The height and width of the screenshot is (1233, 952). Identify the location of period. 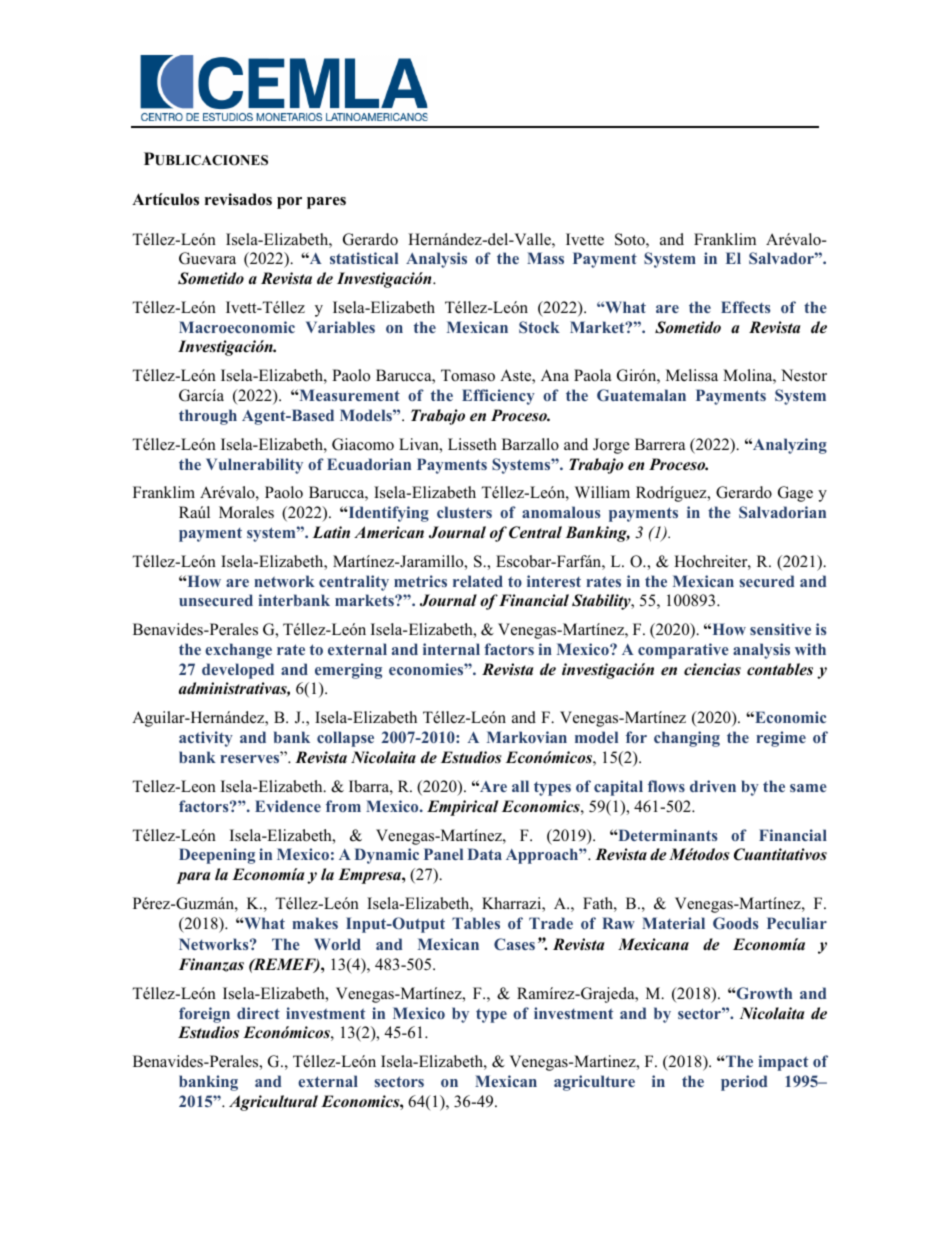
(744, 1083).
